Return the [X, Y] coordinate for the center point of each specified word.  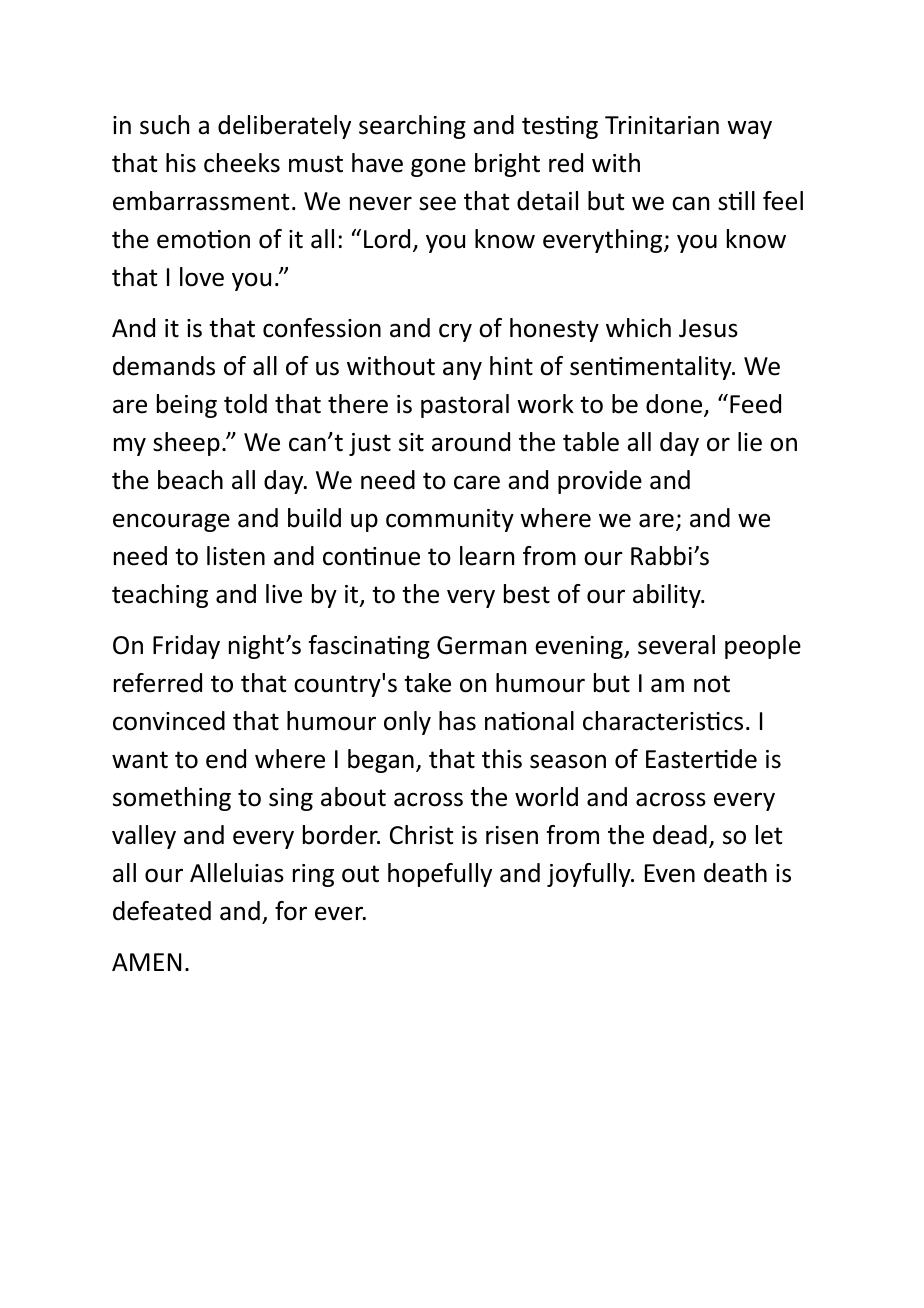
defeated [162, 911]
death [735, 873]
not [712, 684]
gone [438, 167]
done [675, 405]
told [245, 404]
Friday [186, 647]
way [749, 129]
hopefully [440, 875]
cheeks [242, 163]
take [427, 683]
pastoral [465, 406]
